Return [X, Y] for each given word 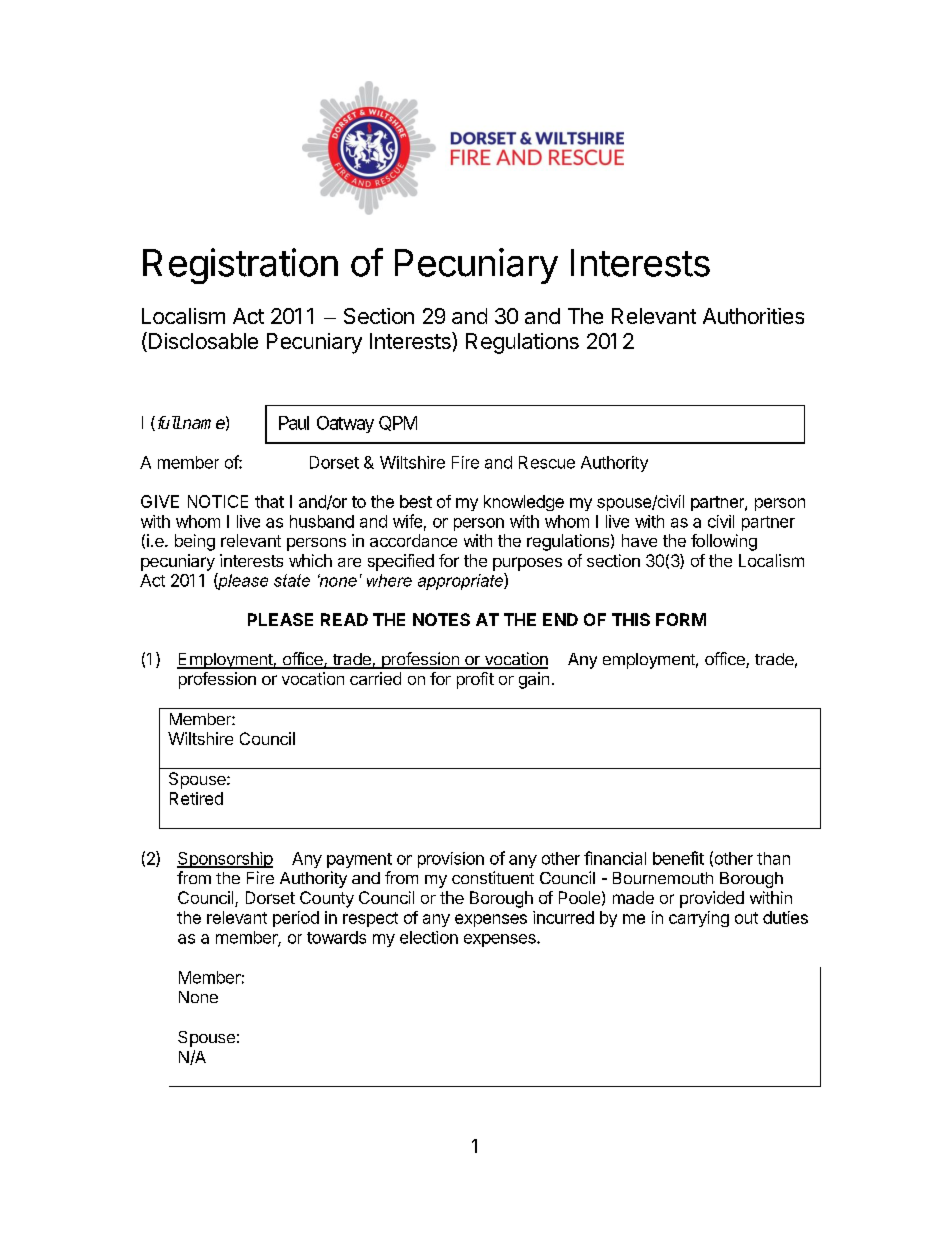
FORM [681, 619]
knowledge [524, 503]
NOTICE [218, 501]
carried [375, 678]
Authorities [753, 316]
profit [475, 680]
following [724, 542]
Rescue [547, 462]
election [429, 937]
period [296, 919]
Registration [240, 266]
